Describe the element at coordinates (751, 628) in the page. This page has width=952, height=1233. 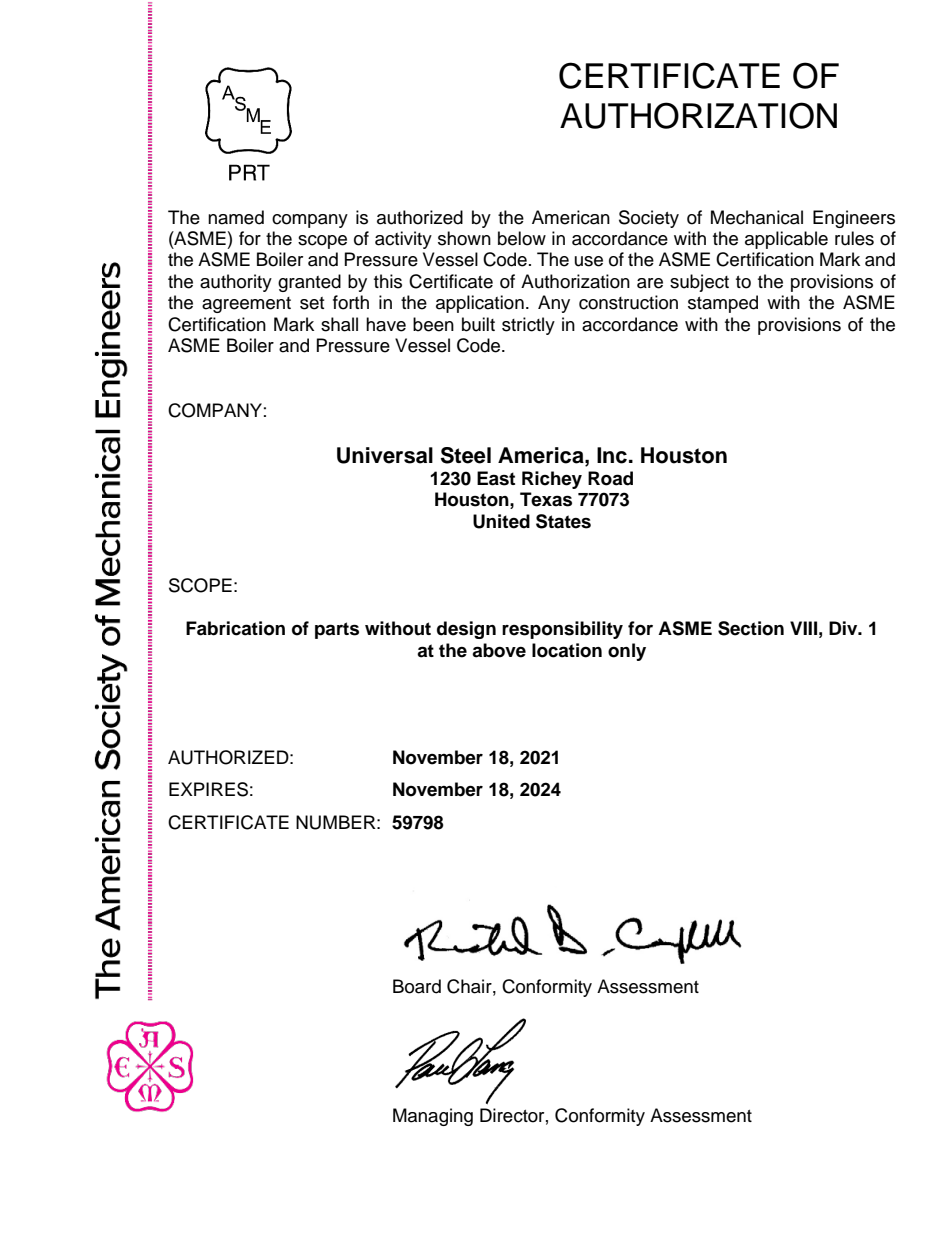
I see `Section` at that location.
